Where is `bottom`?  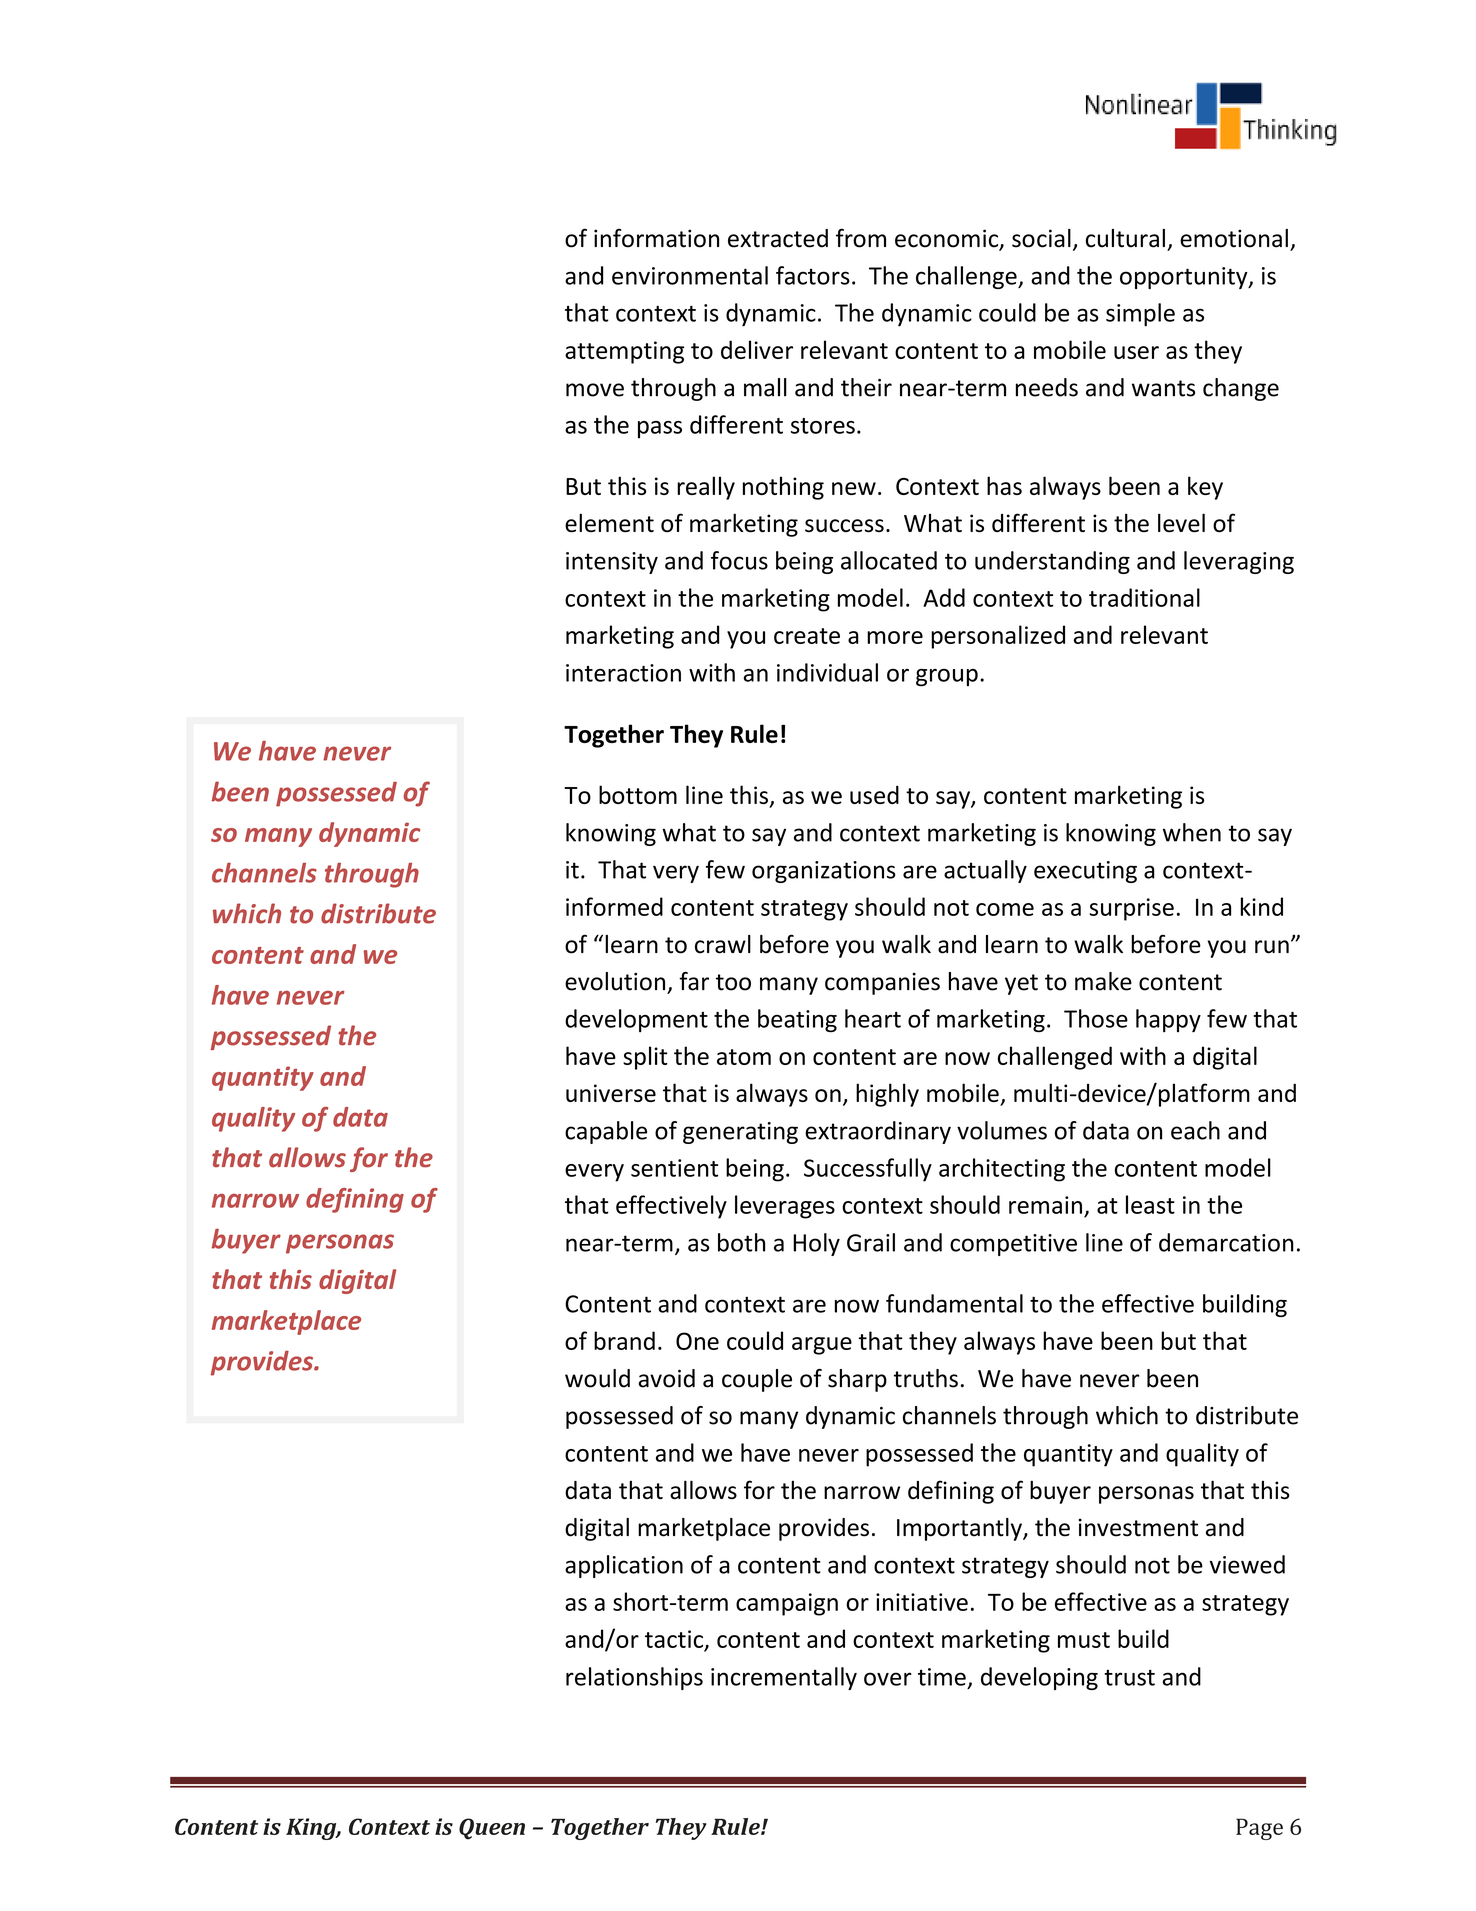
bottom is located at coordinates (638, 794).
